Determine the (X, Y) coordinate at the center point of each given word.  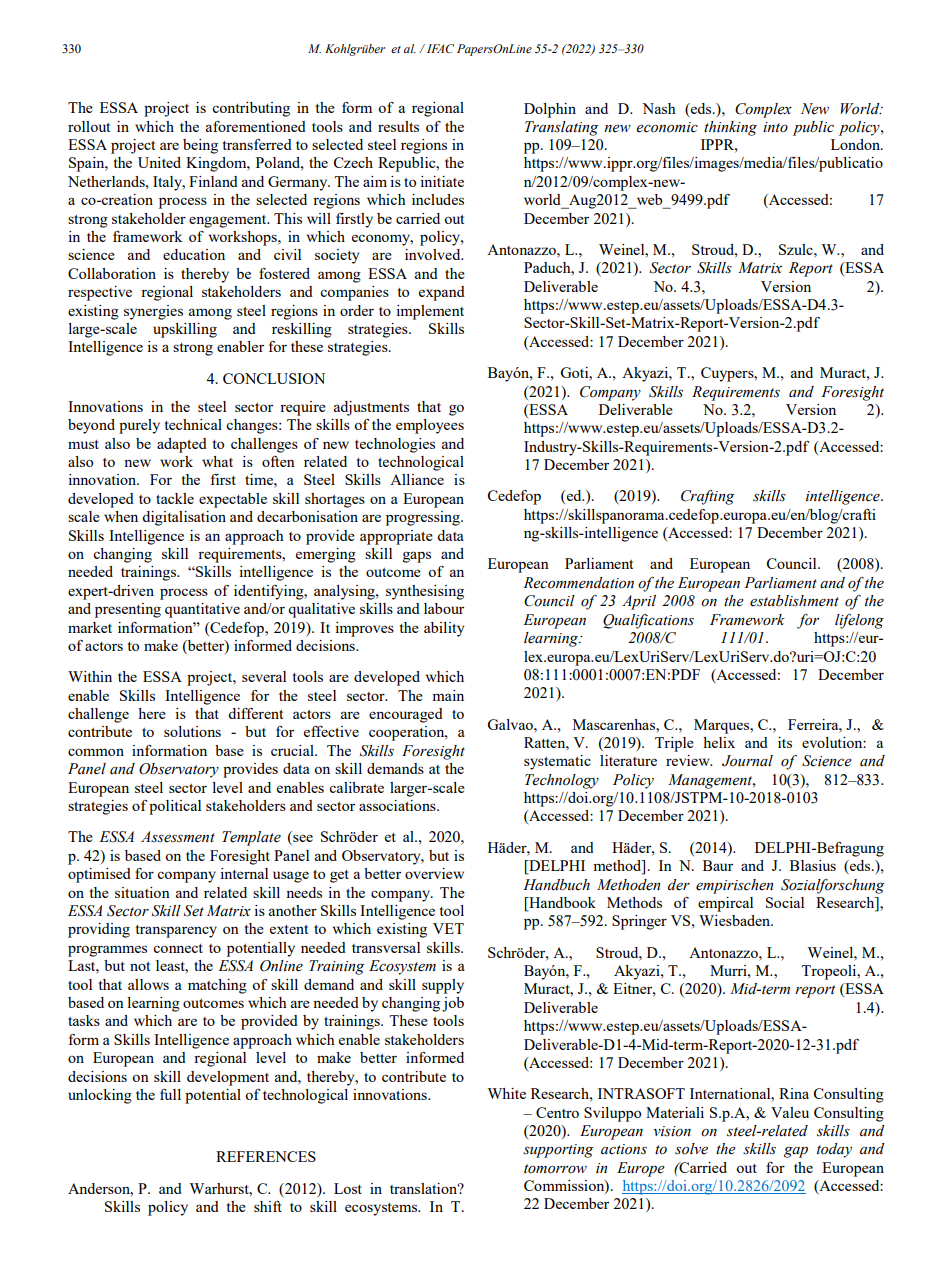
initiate (442, 181)
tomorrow (555, 1169)
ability (444, 629)
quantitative (202, 610)
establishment (794, 601)
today (834, 1150)
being (200, 146)
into (775, 127)
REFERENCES (266, 1156)
